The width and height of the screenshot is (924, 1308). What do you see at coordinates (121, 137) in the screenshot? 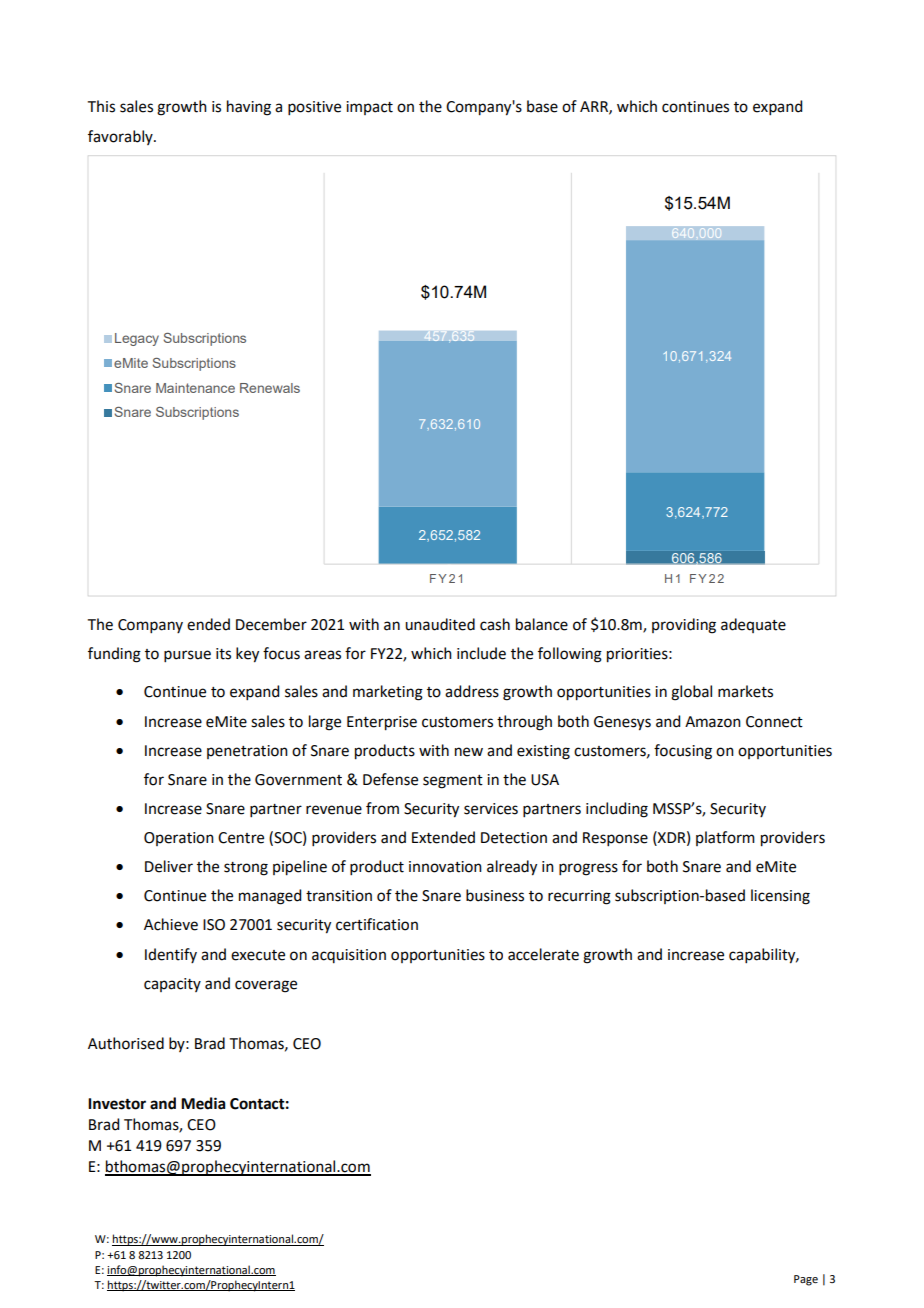
I see `favorably` at bounding box center [121, 137].
